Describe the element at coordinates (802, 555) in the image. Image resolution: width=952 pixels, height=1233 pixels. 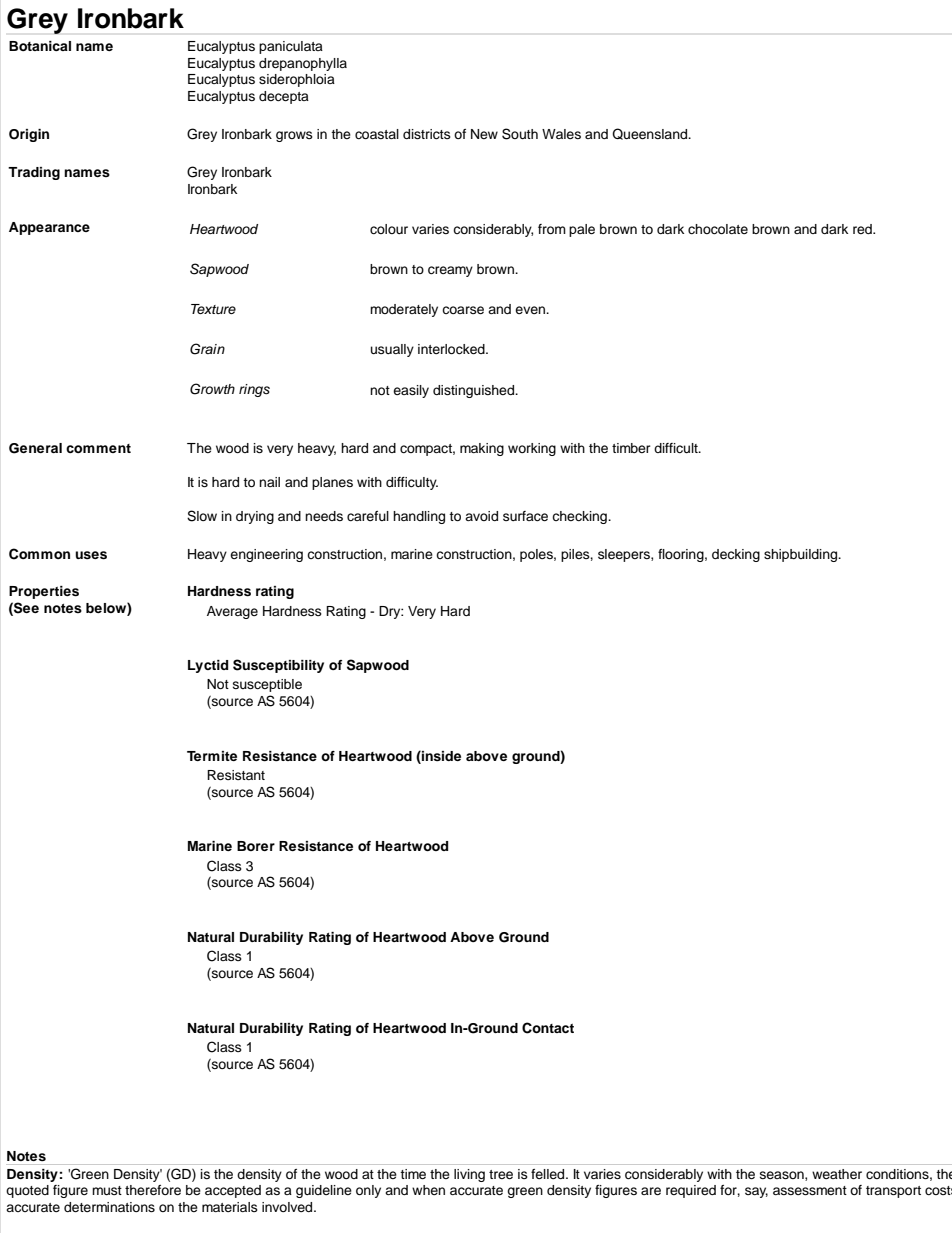
I see `shipbuilding` at that location.
